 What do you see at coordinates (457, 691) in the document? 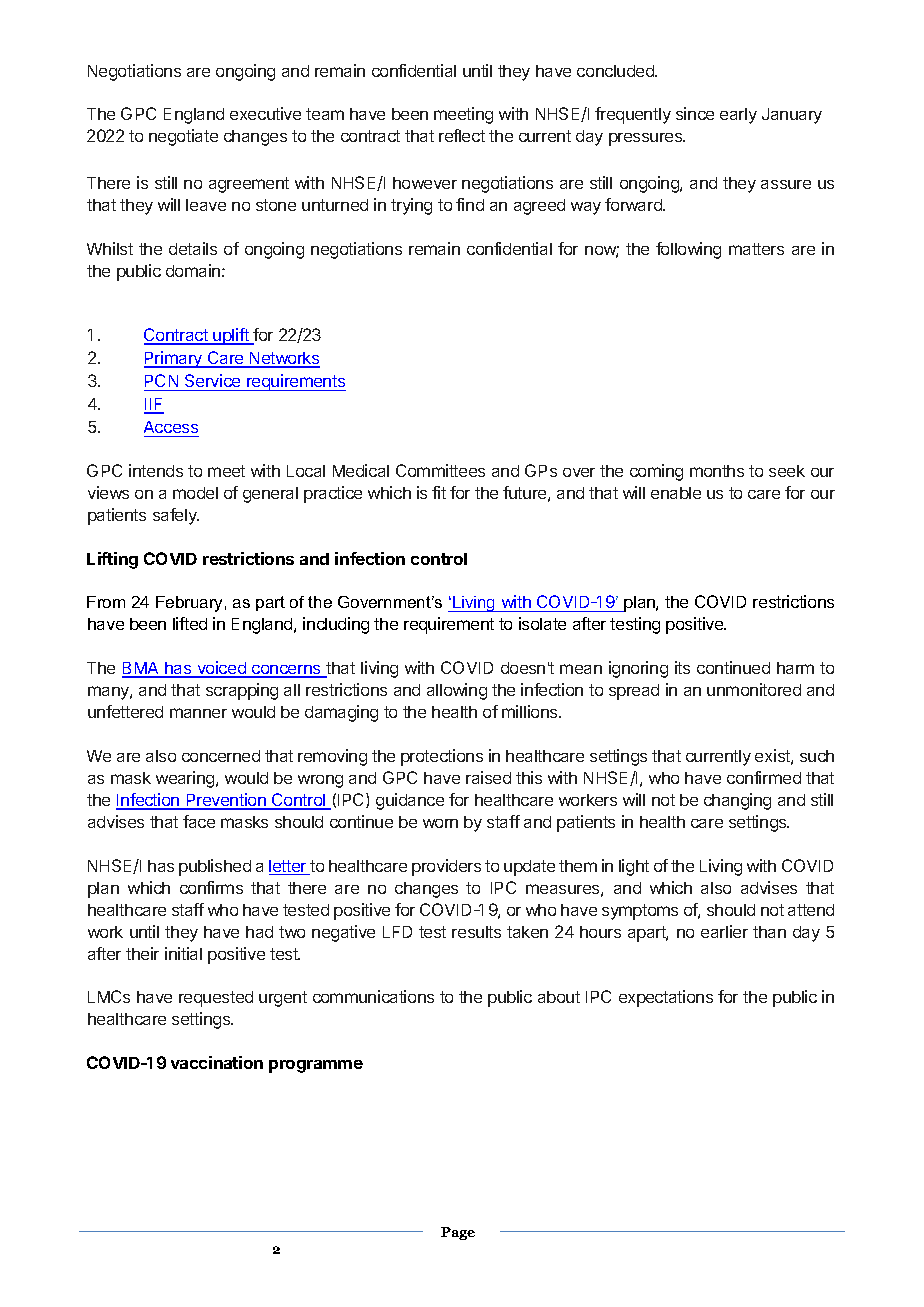
I see `allowing` at bounding box center [457, 691].
